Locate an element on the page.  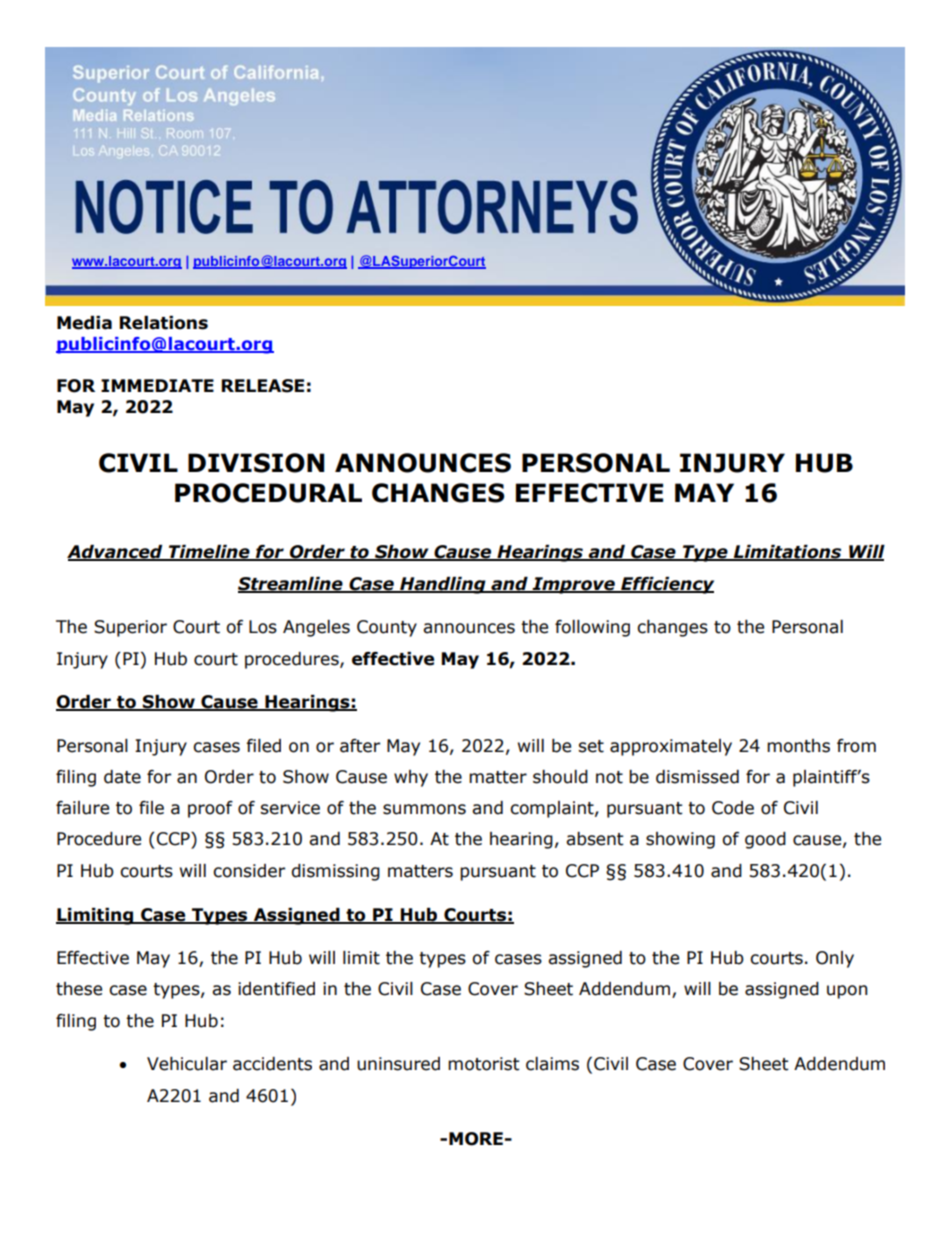
proof is located at coordinates (210, 809).
